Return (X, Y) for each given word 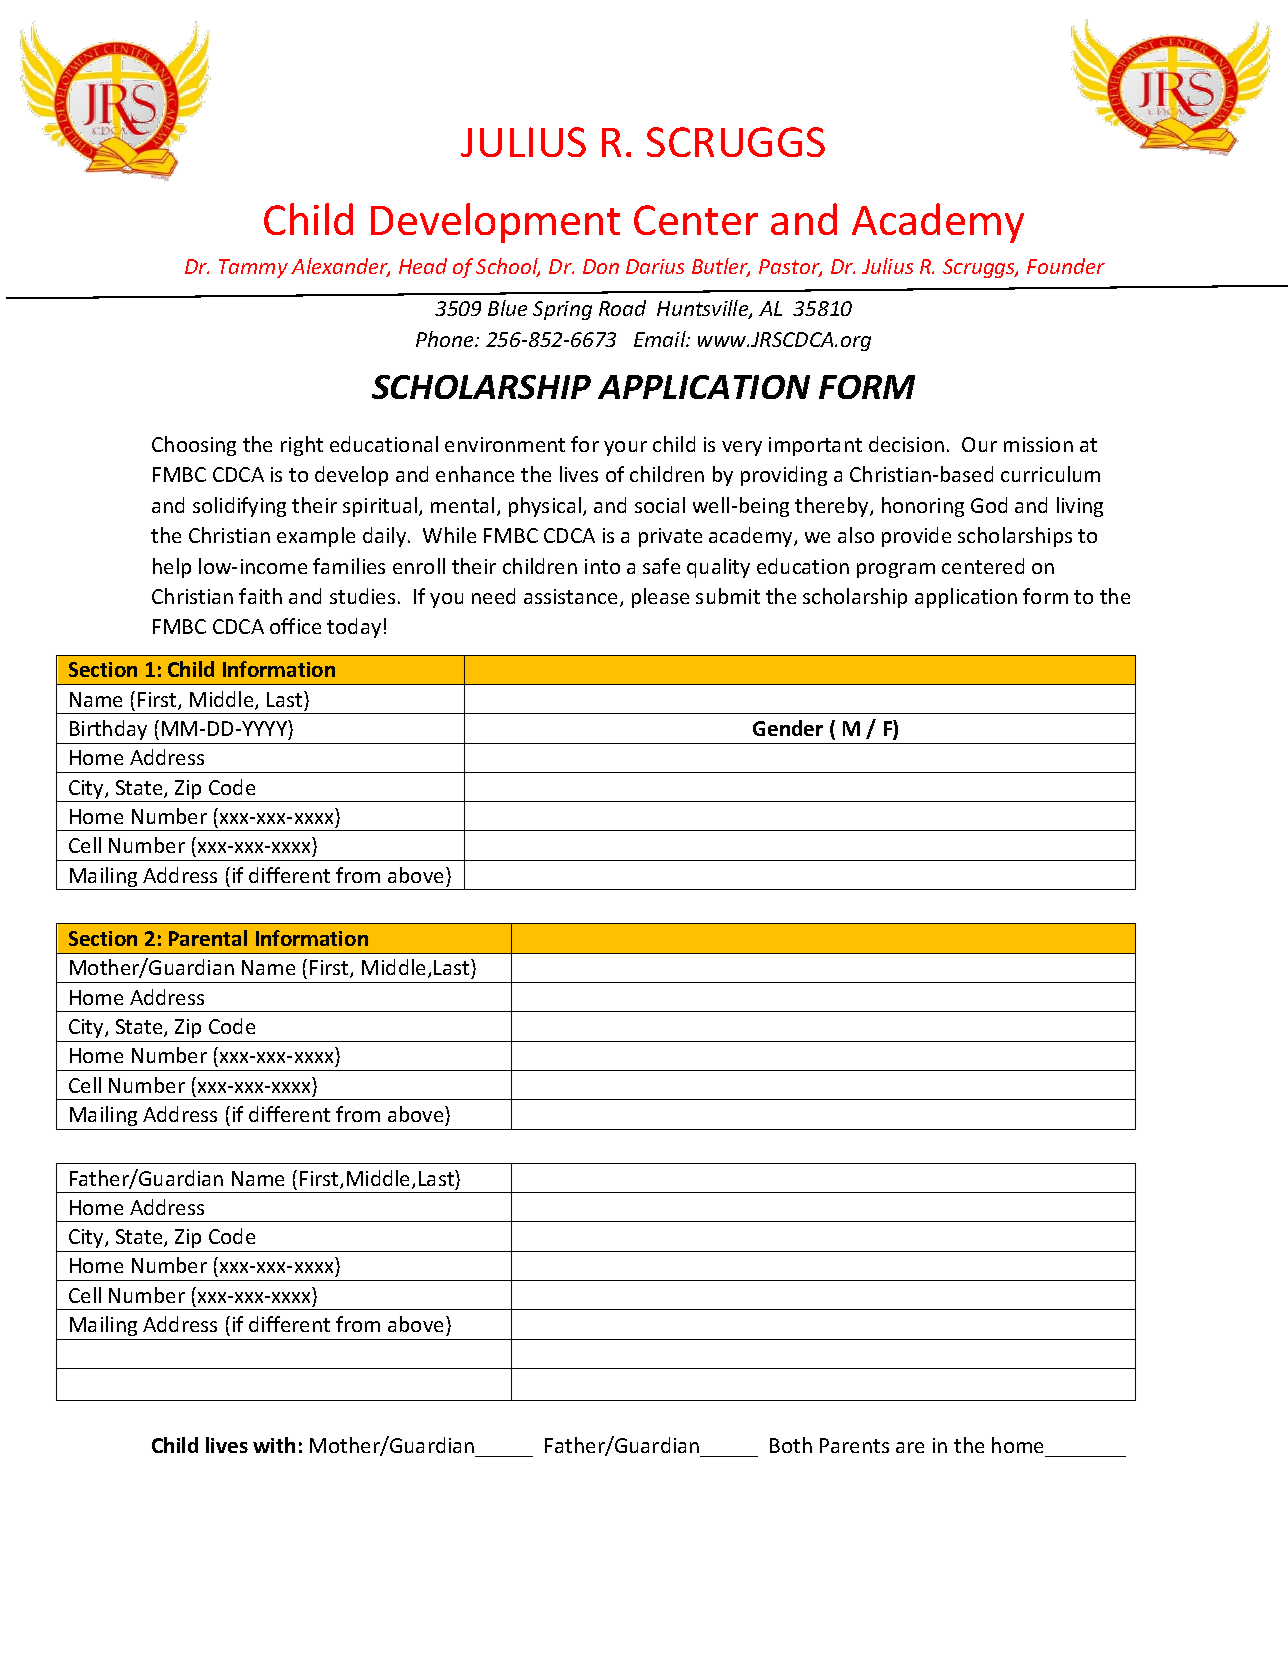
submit (728, 596)
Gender (788, 728)
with (274, 1445)
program (896, 570)
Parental (208, 938)
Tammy (253, 268)
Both (791, 1445)
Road (622, 308)
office (295, 626)
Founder (1066, 266)
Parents (854, 1445)
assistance (572, 598)
